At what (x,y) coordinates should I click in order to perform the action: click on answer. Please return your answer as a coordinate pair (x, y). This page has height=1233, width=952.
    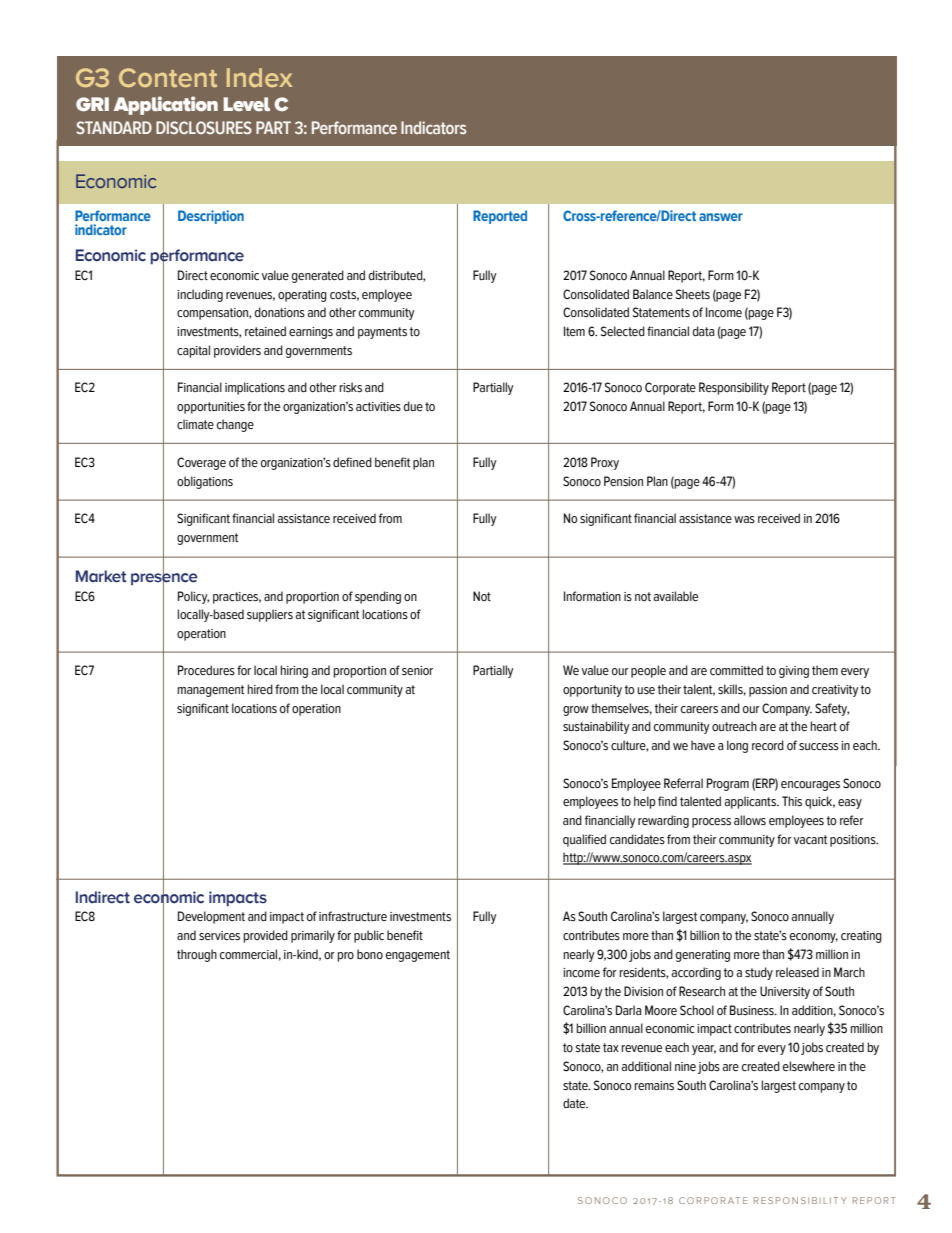
    Looking at the image, I should click on (721, 217).
